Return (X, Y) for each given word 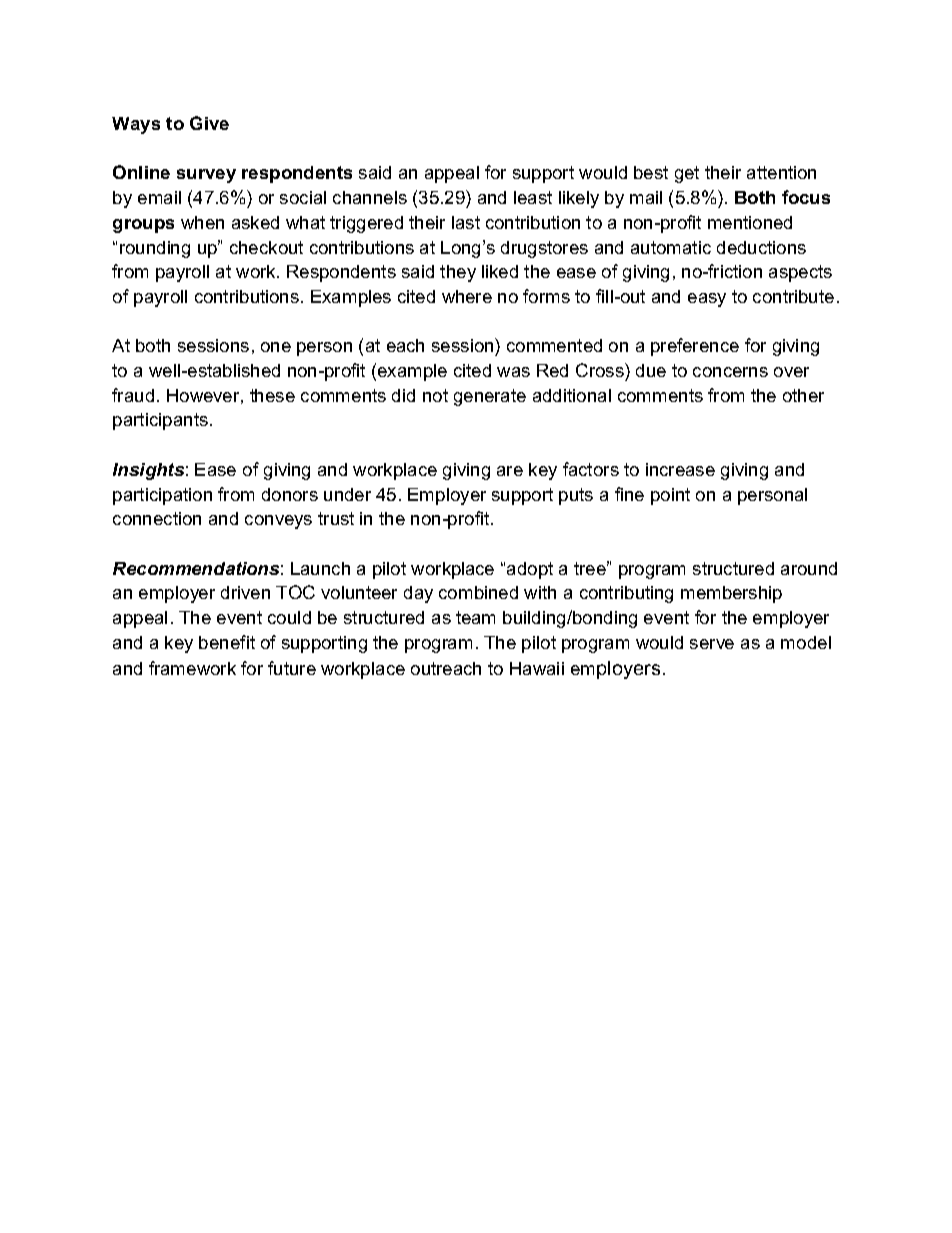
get (687, 174)
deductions (761, 247)
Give (209, 123)
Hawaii (537, 668)
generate (490, 397)
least (533, 197)
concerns (730, 372)
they (458, 273)
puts (576, 496)
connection (157, 518)
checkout (266, 247)
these (272, 395)
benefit (227, 642)
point (670, 496)
